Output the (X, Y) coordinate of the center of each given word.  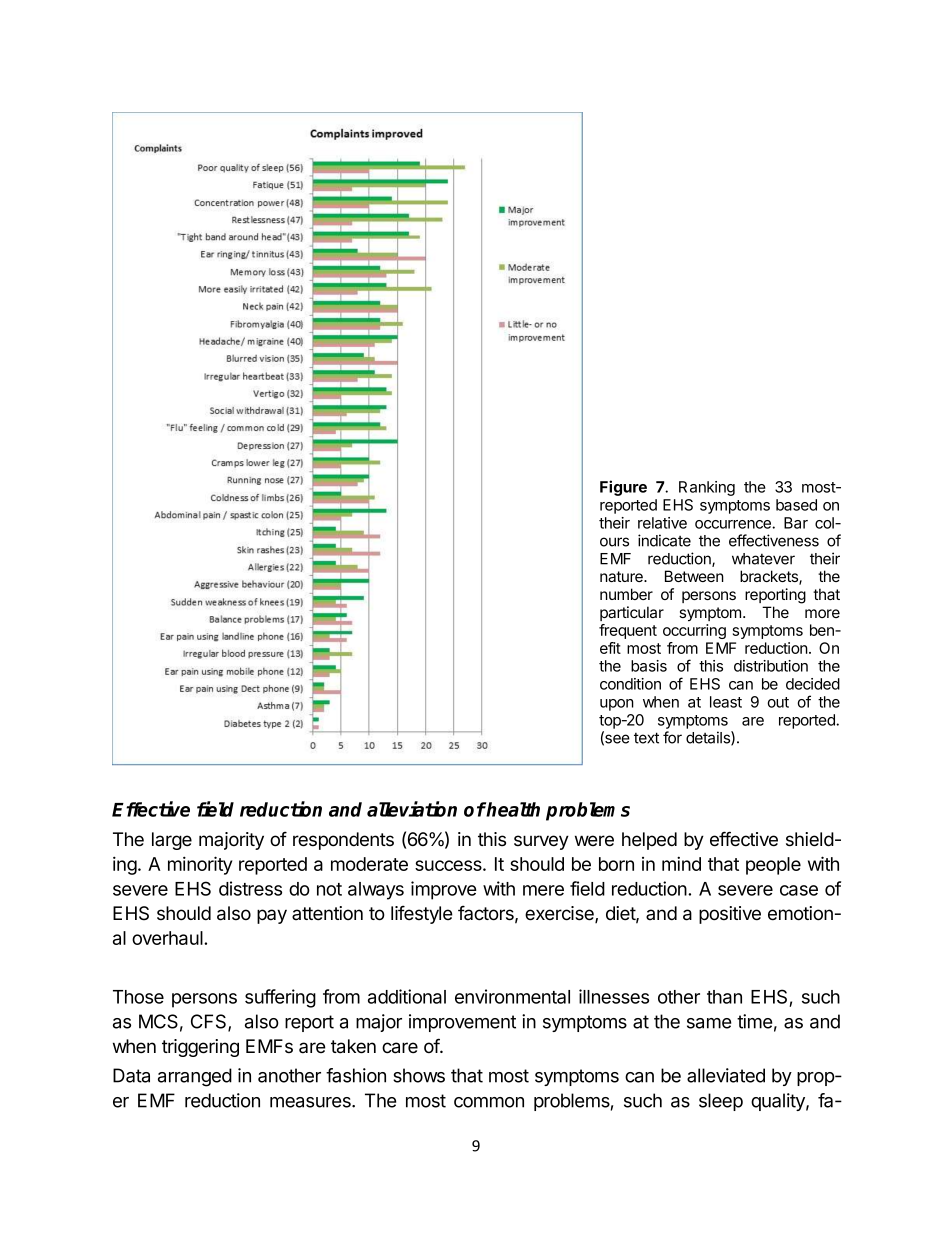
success (449, 865)
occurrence (734, 524)
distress (250, 888)
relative (662, 523)
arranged (195, 1077)
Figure (623, 488)
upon (617, 705)
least (726, 702)
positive (730, 915)
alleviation (412, 809)
